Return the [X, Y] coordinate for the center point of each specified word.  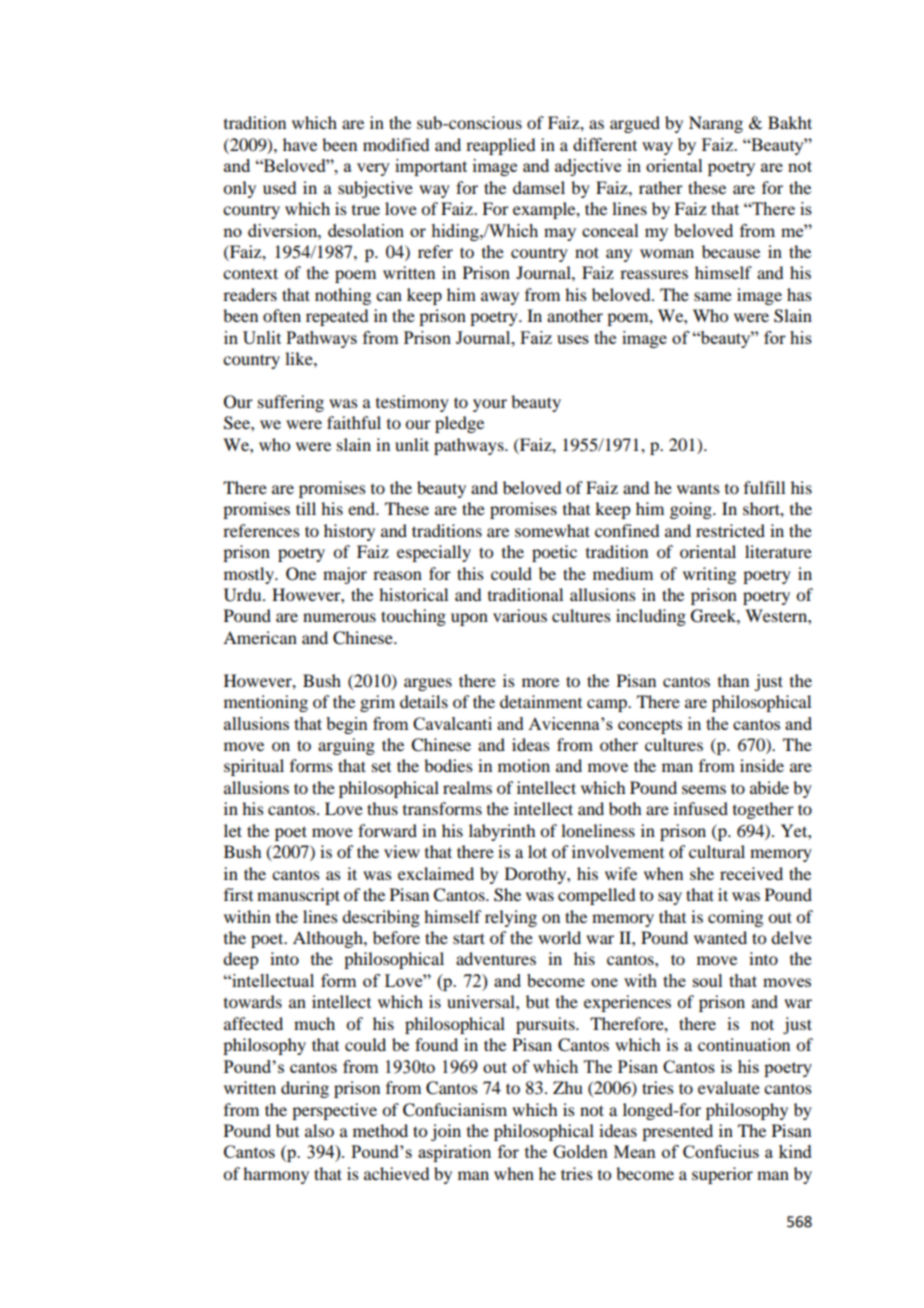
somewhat [552, 530]
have [300, 144]
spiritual [254, 767]
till [306, 508]
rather [661, 187]
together [763, 810]
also [319, 1130]
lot [537, 851]
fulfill [764, 487]
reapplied [500, 146]
